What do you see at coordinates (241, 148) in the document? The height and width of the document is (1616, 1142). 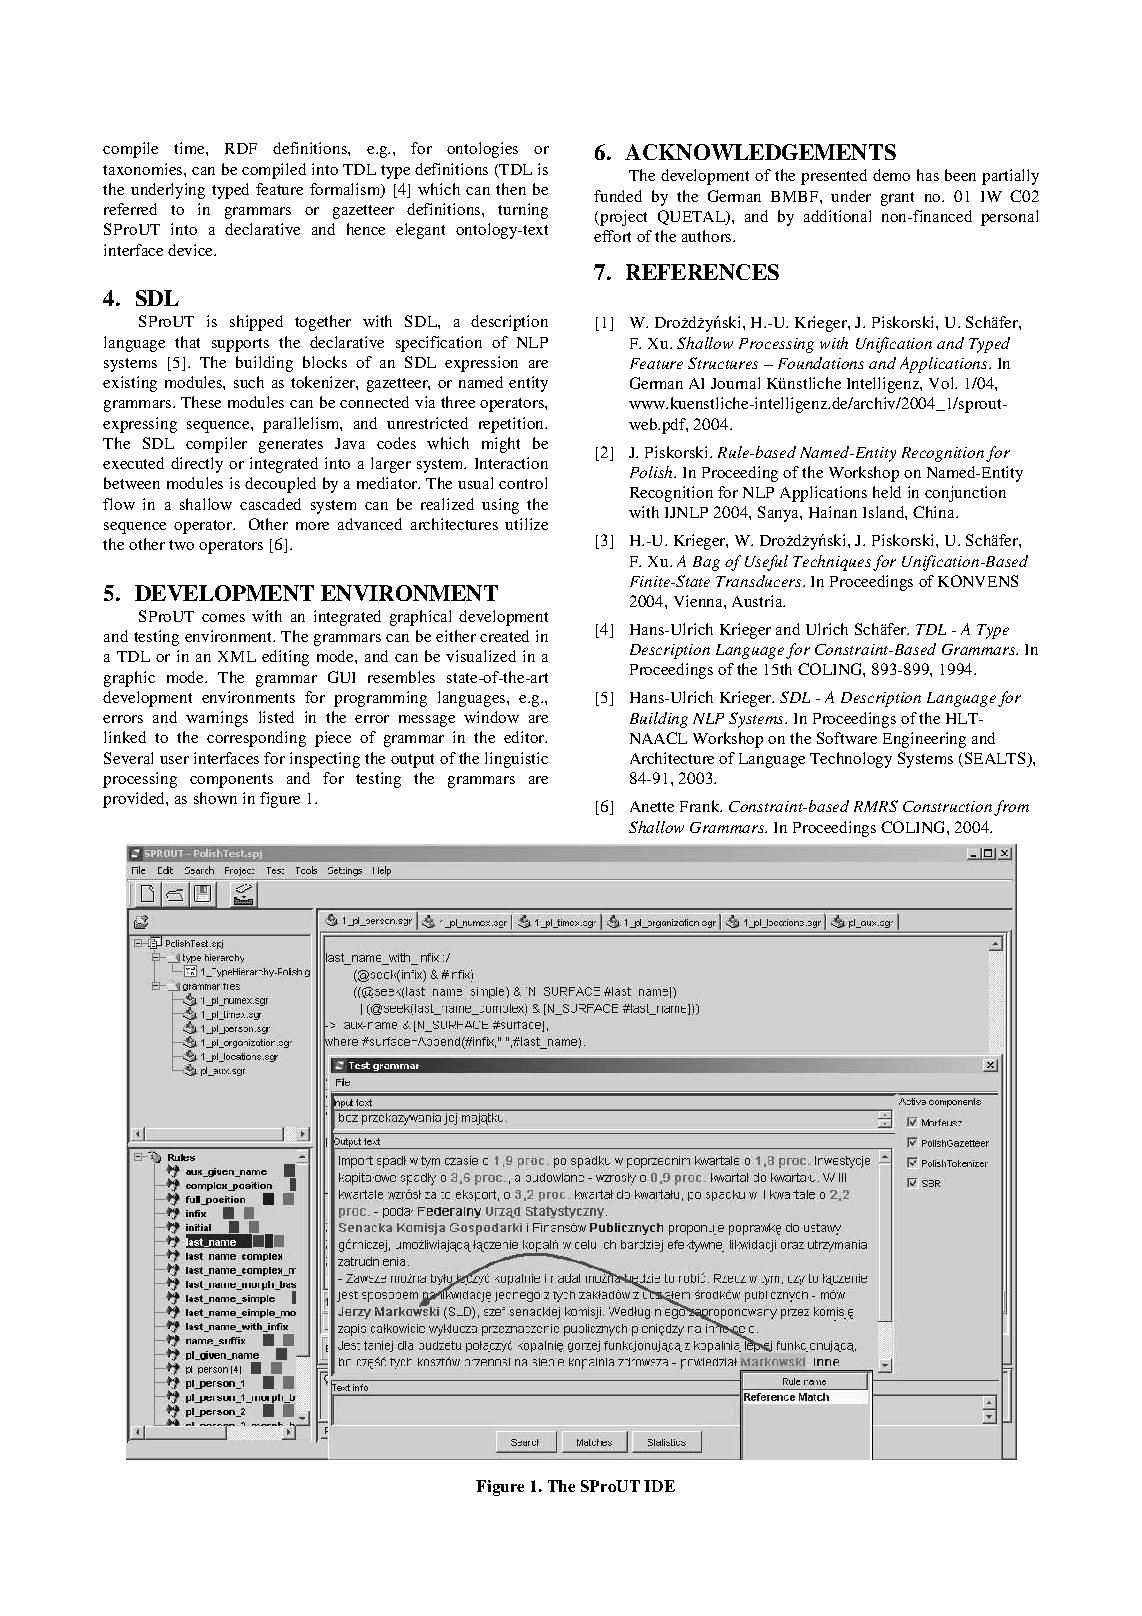 I see `RDF` at bounding box center [241, 148].
